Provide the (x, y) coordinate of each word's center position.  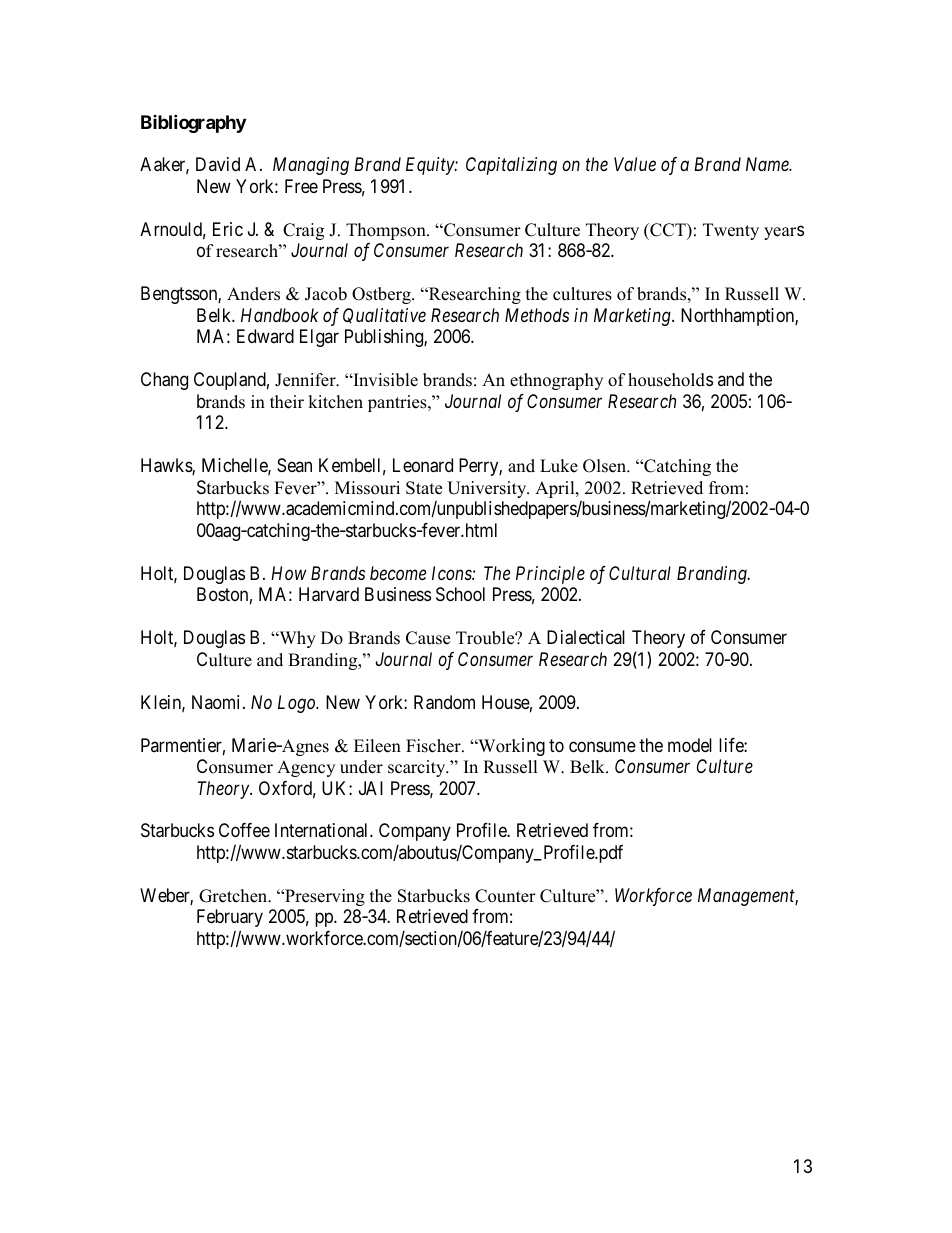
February (230, 918)
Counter (505, 896)
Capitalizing (511, 166)
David (218, 164)
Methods (537, 315)
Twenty (731, 231)
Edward (265, 336)
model (690, 745)
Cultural (640, 573)
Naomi (218, 702)
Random (444, 702)
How (289, 573)
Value (635, 164)
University (488, 489)
